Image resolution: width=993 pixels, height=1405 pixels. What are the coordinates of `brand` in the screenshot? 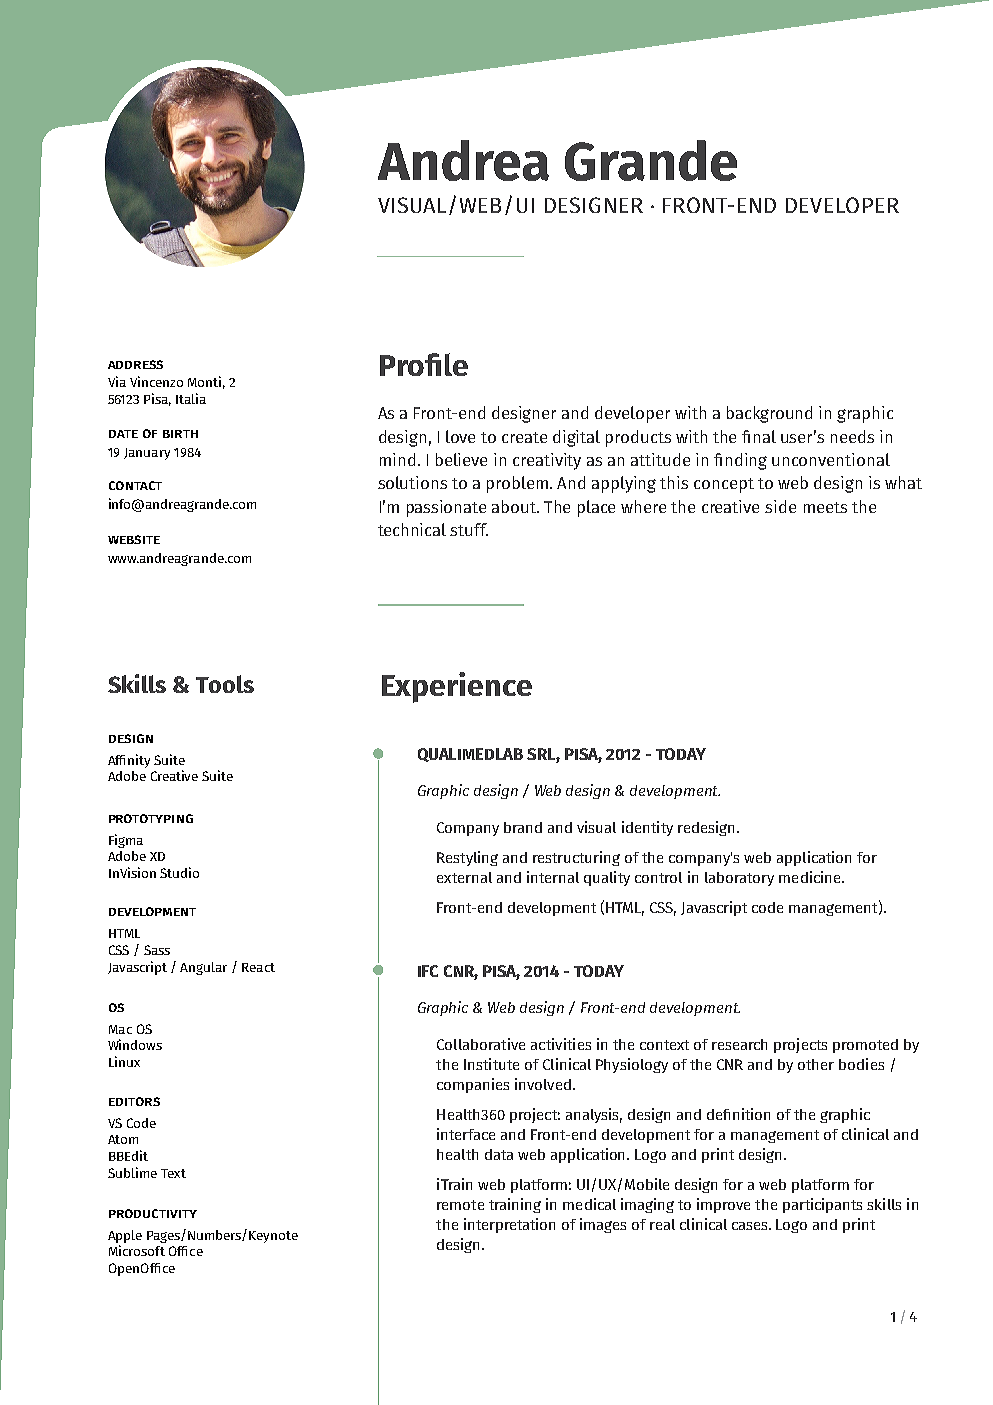 It's located at (523, 827).
